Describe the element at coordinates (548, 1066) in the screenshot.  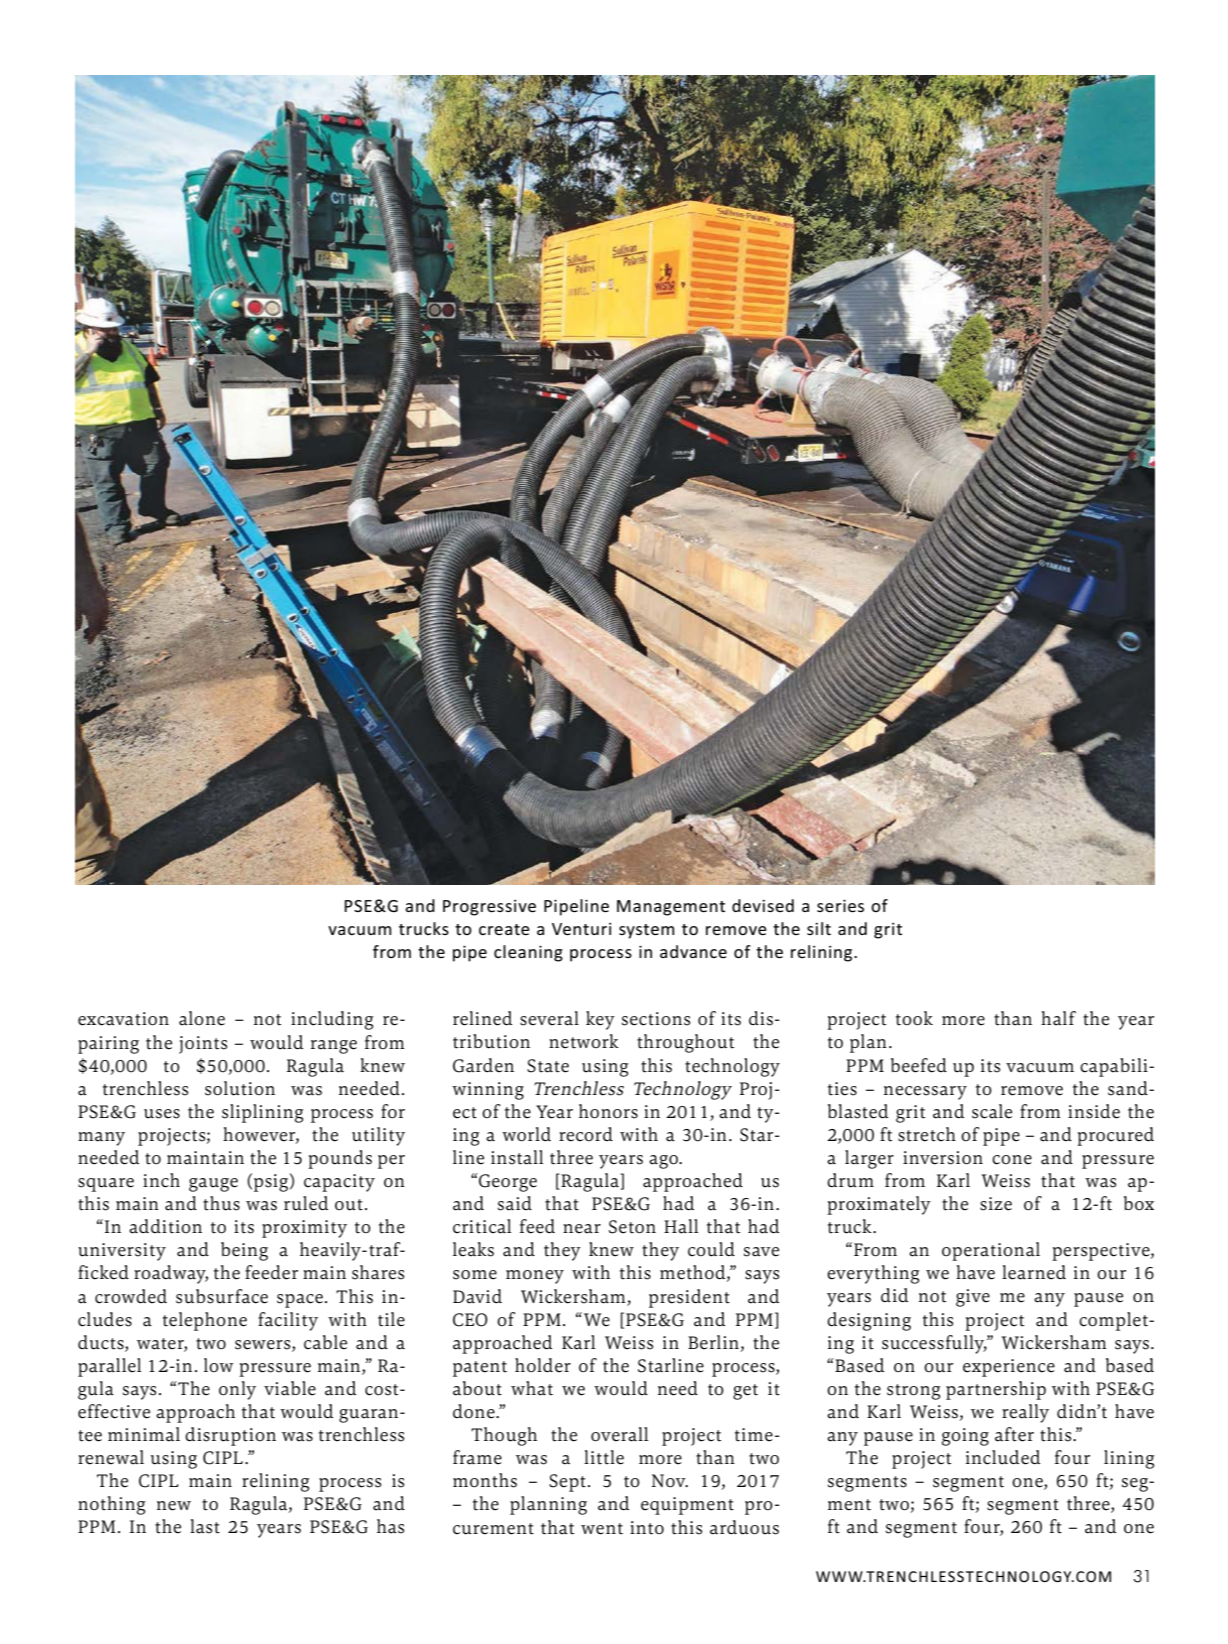
I see `State` at that location.
